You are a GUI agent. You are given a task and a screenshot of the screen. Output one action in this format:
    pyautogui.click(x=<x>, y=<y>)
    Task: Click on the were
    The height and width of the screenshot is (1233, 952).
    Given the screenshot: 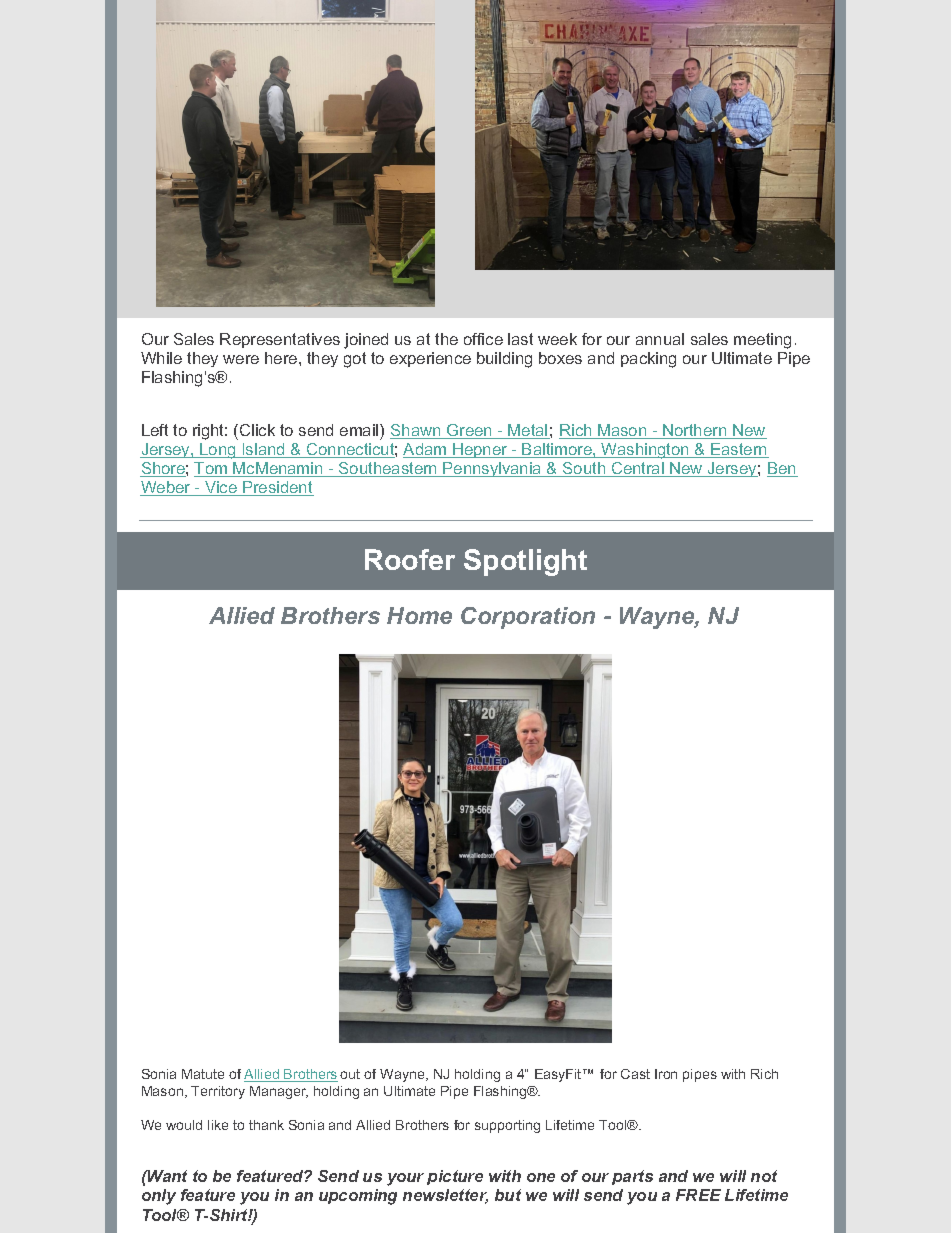 What is the action you would take?
    pyautogui.click(x=241, y=359)
